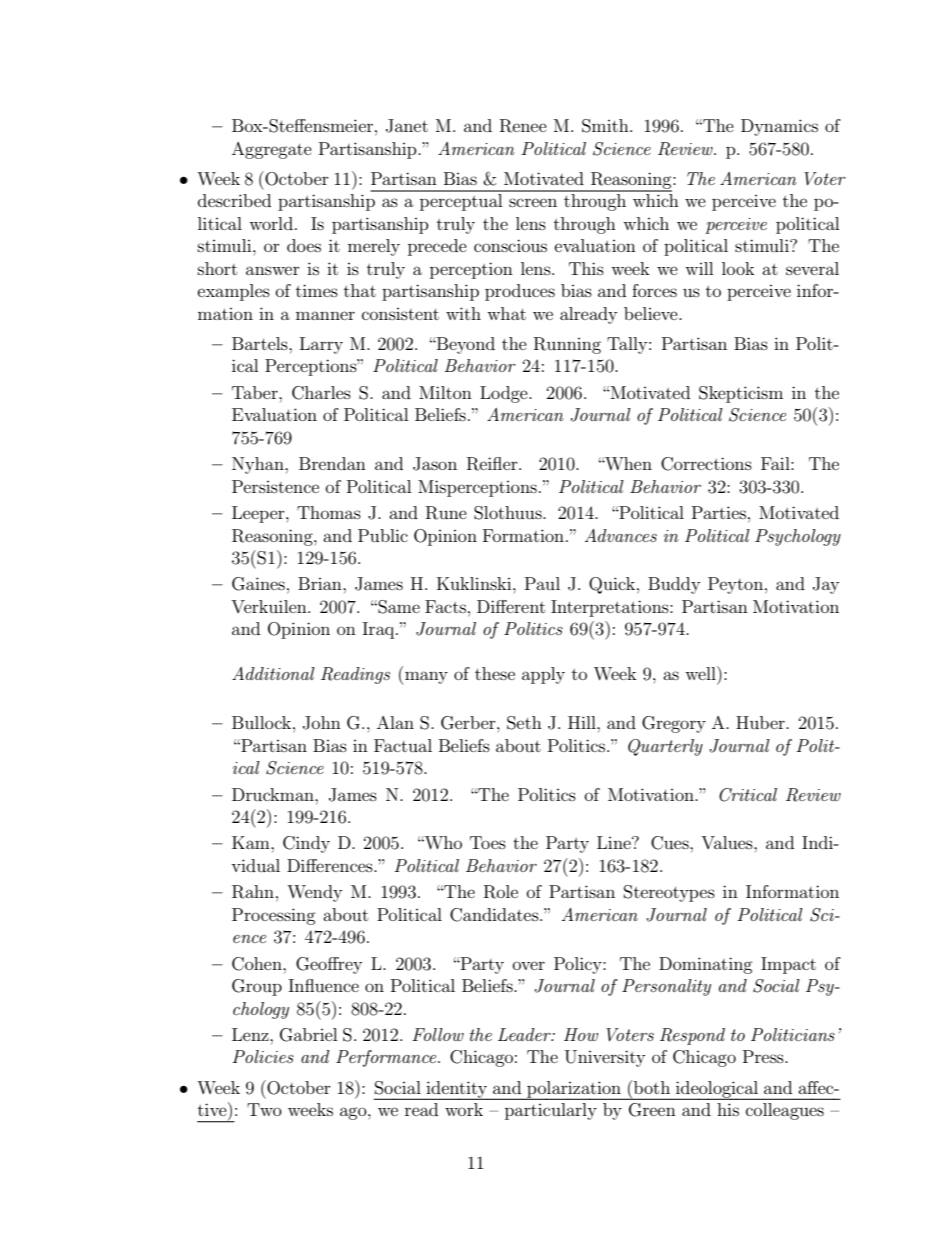 This page has width=952, height=1233. What do you see at coordinates (779, 127) in the page?
I see `Dynamics` at bounding box center [779, 127].
